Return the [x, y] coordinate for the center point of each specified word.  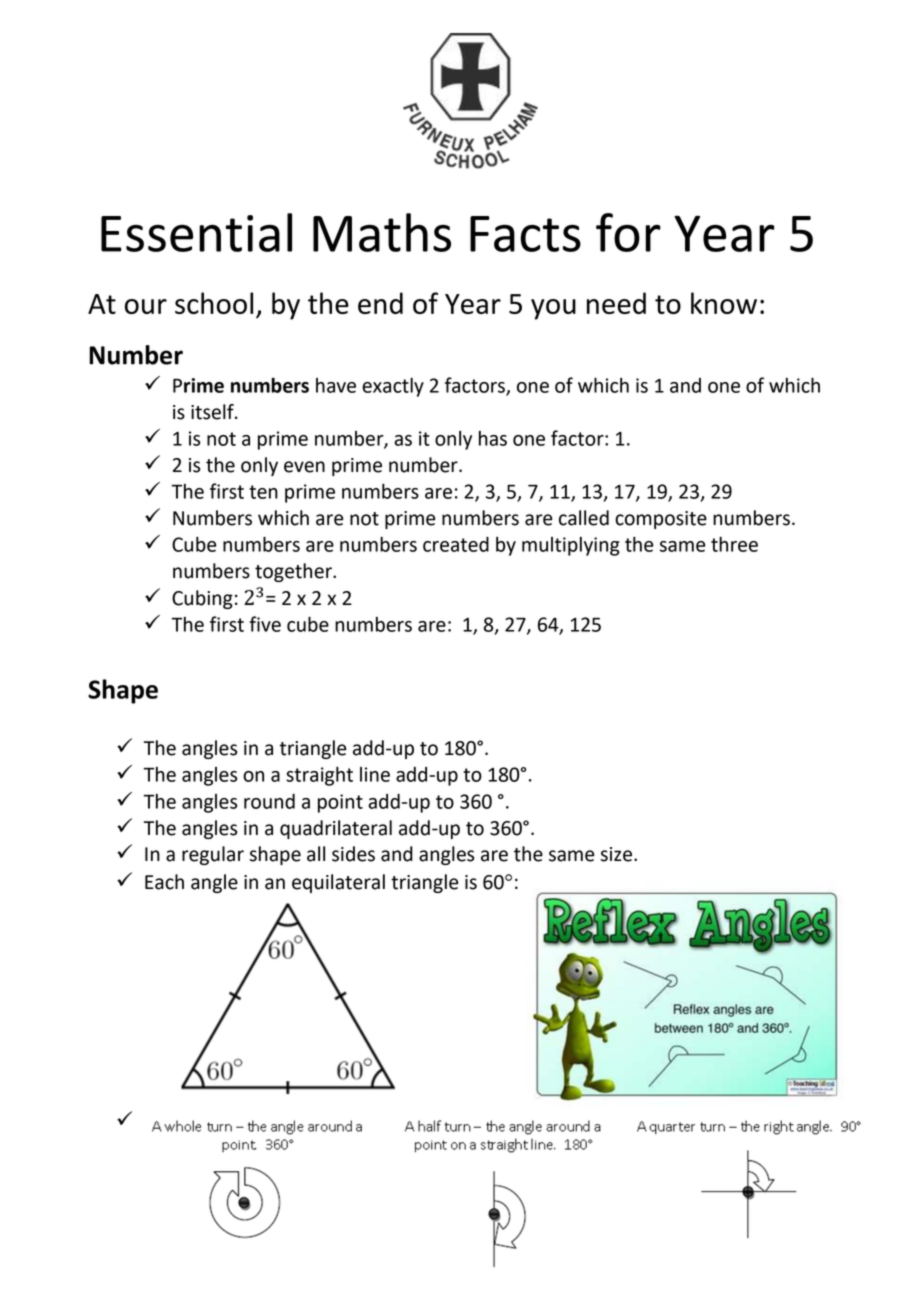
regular [213, 855]
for [628, 232]
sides [353, 854]
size [617, 854]
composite [661, 520]
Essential [196, 232]
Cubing [202, 599]
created [456, 544]
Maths [382, 232]
